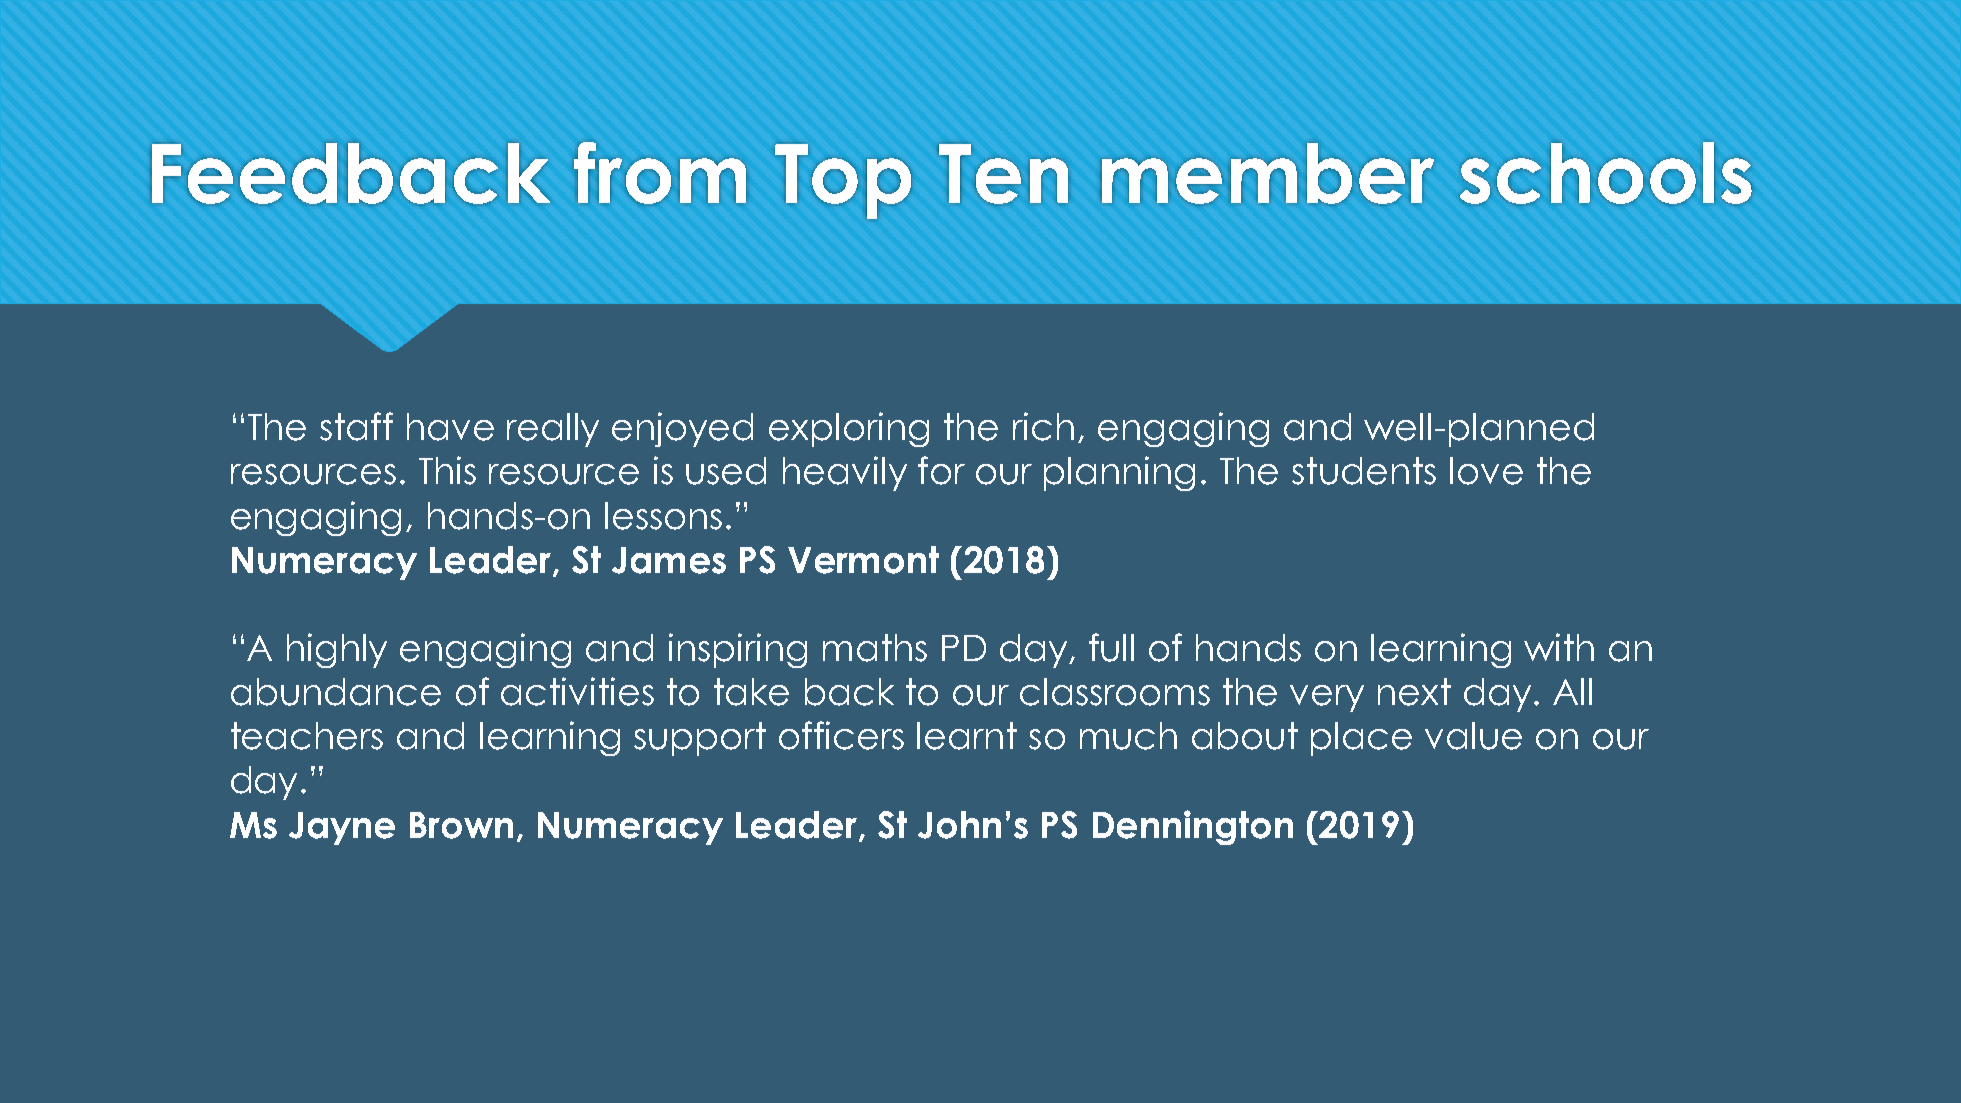 Image resolution: width=1961 pixels, height=1103 pixels. What do you see at coordinates (337, 650) in the page?
I see `highly` at bounding box center [337, 650].
